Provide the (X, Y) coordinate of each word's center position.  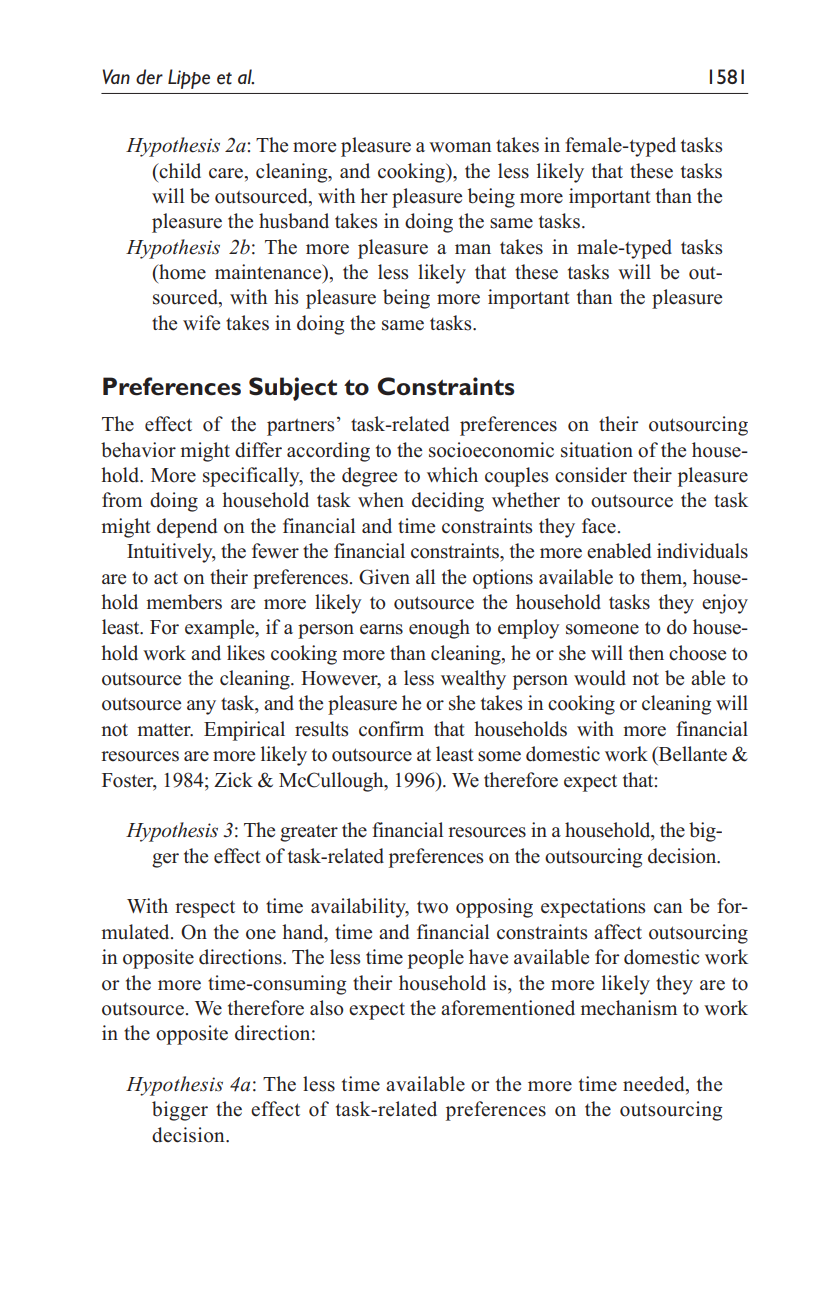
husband (294, 221)
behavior (138, 450)
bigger (180, 1111)
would (600, 678)
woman (460, 147)
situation (597, 450)
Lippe (189, 79)
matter (165, 730)
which (452, 475)
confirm (391, 729)
